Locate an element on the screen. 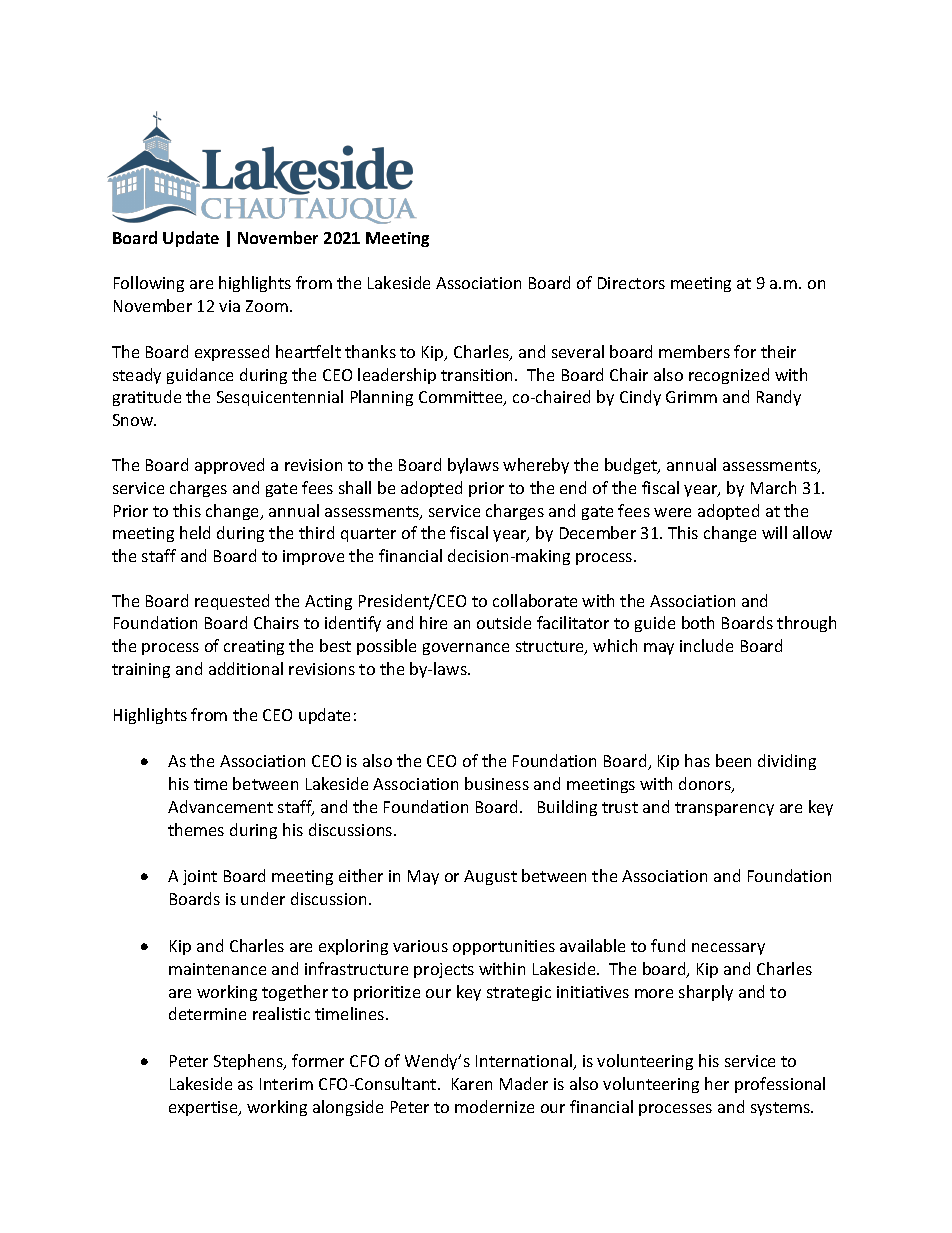  held is located at coordinates (195, 532).
